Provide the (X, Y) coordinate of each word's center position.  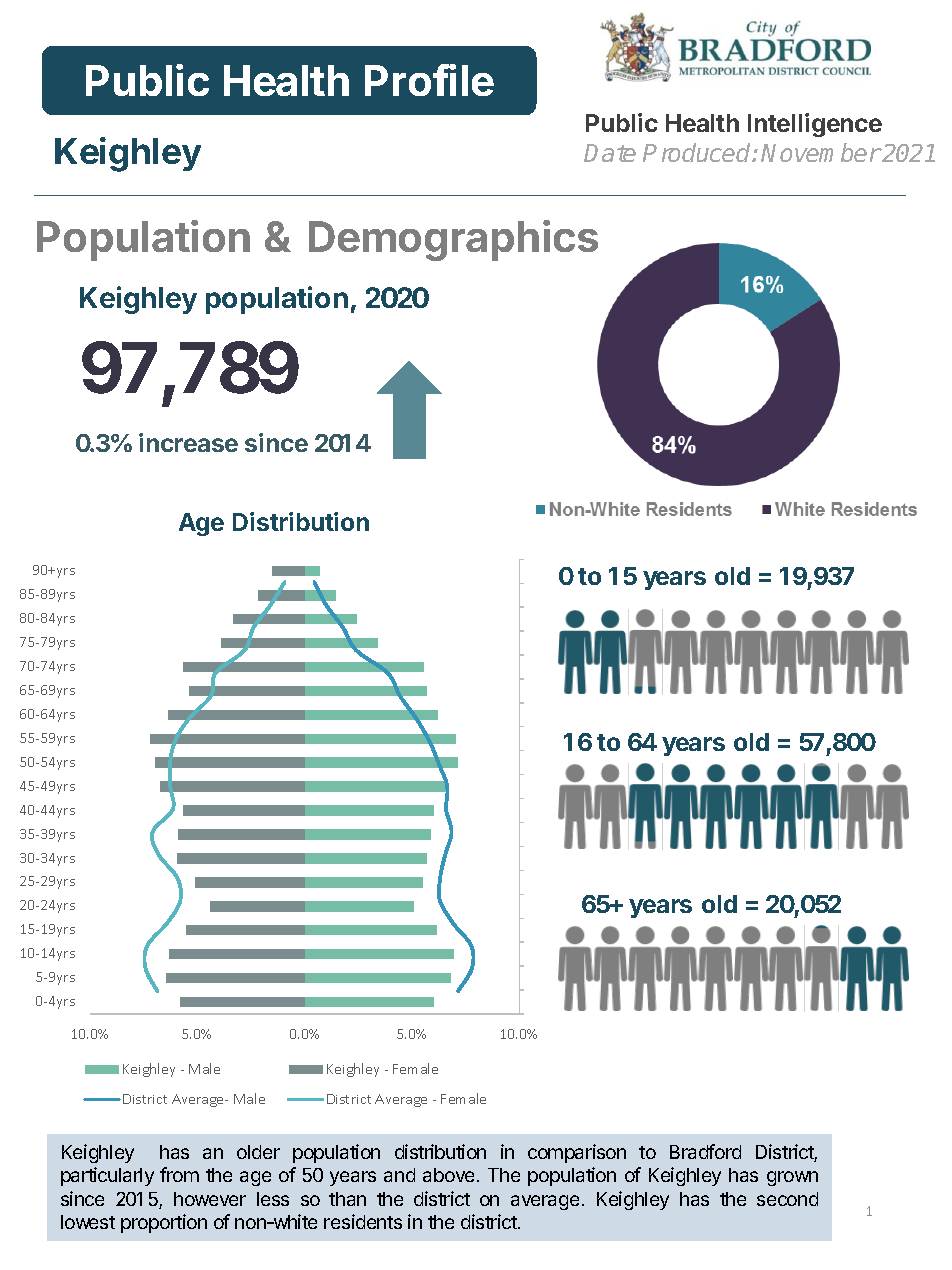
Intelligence (815, 125)
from (179, 1174)
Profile (429, 80)
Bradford (705, 1151)
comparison (577, 1153)
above (448, 1175)
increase (188, 442)
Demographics (453, 240)
